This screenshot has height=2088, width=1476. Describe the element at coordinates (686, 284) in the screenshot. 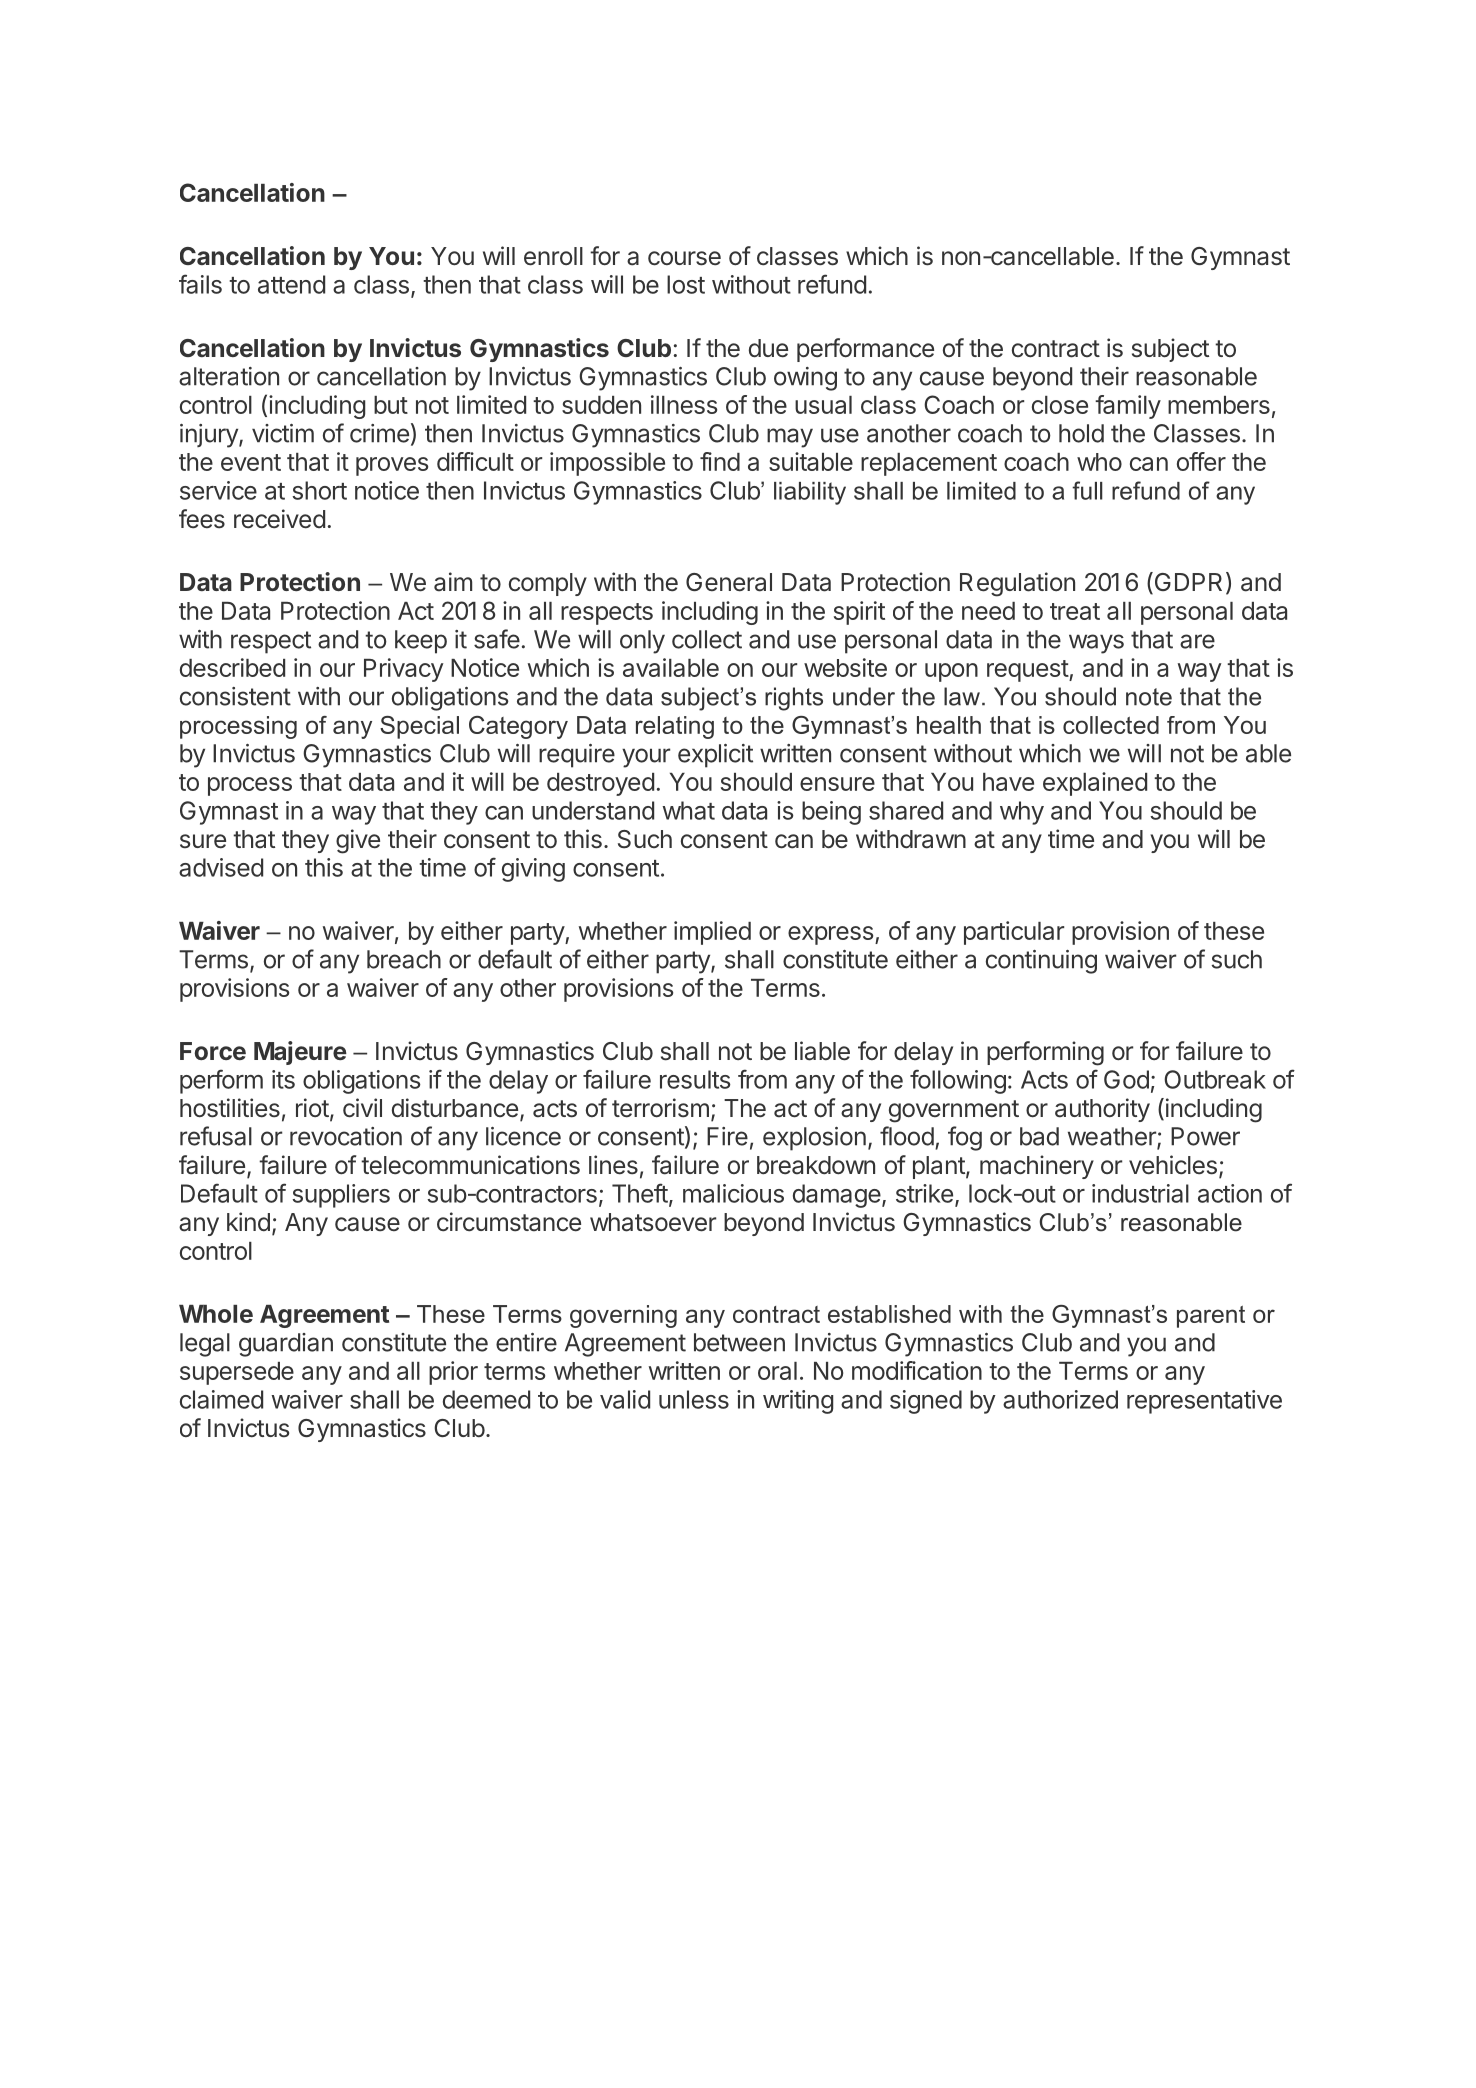

I see `lost` at that location.
